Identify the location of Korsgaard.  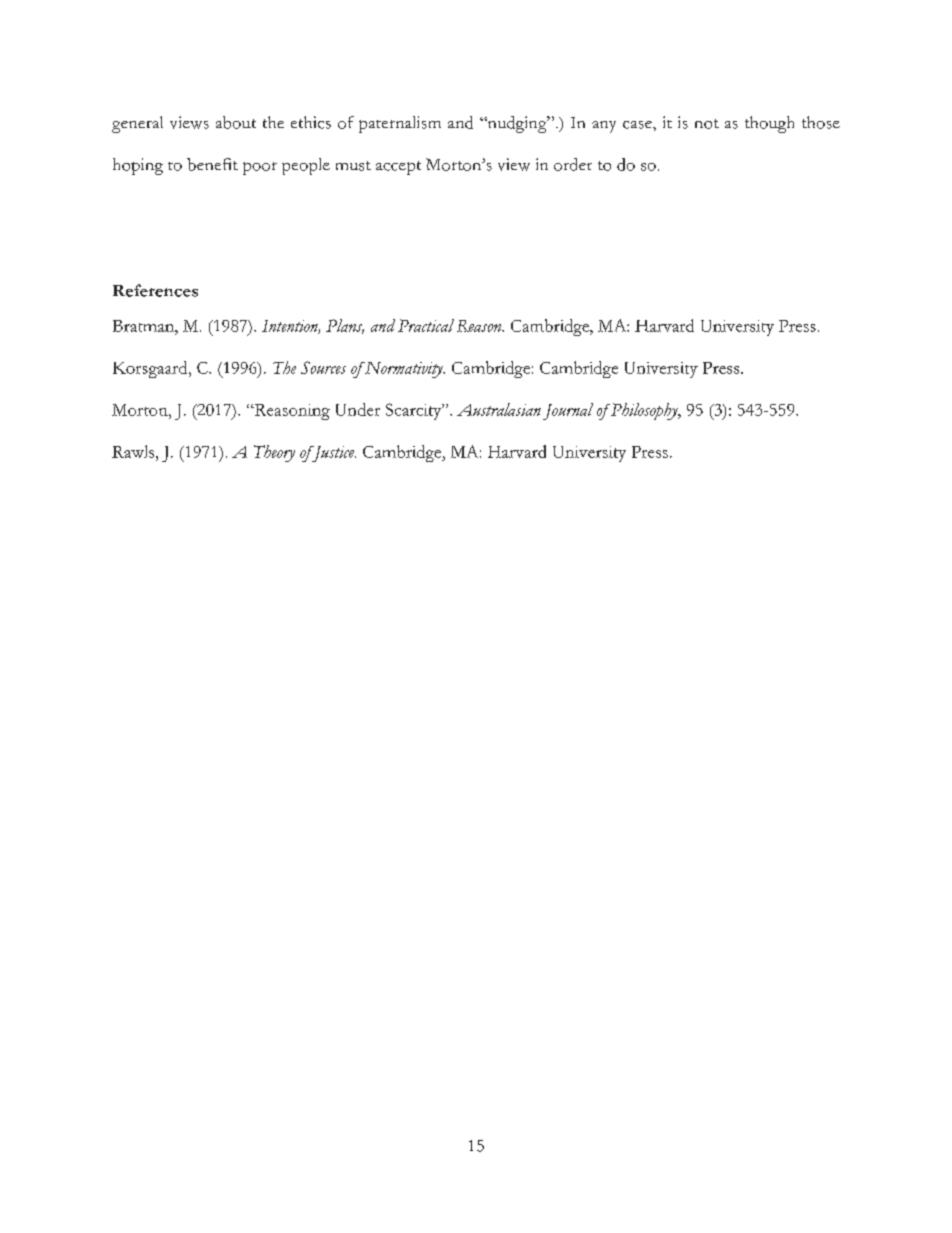
(151, 369).
